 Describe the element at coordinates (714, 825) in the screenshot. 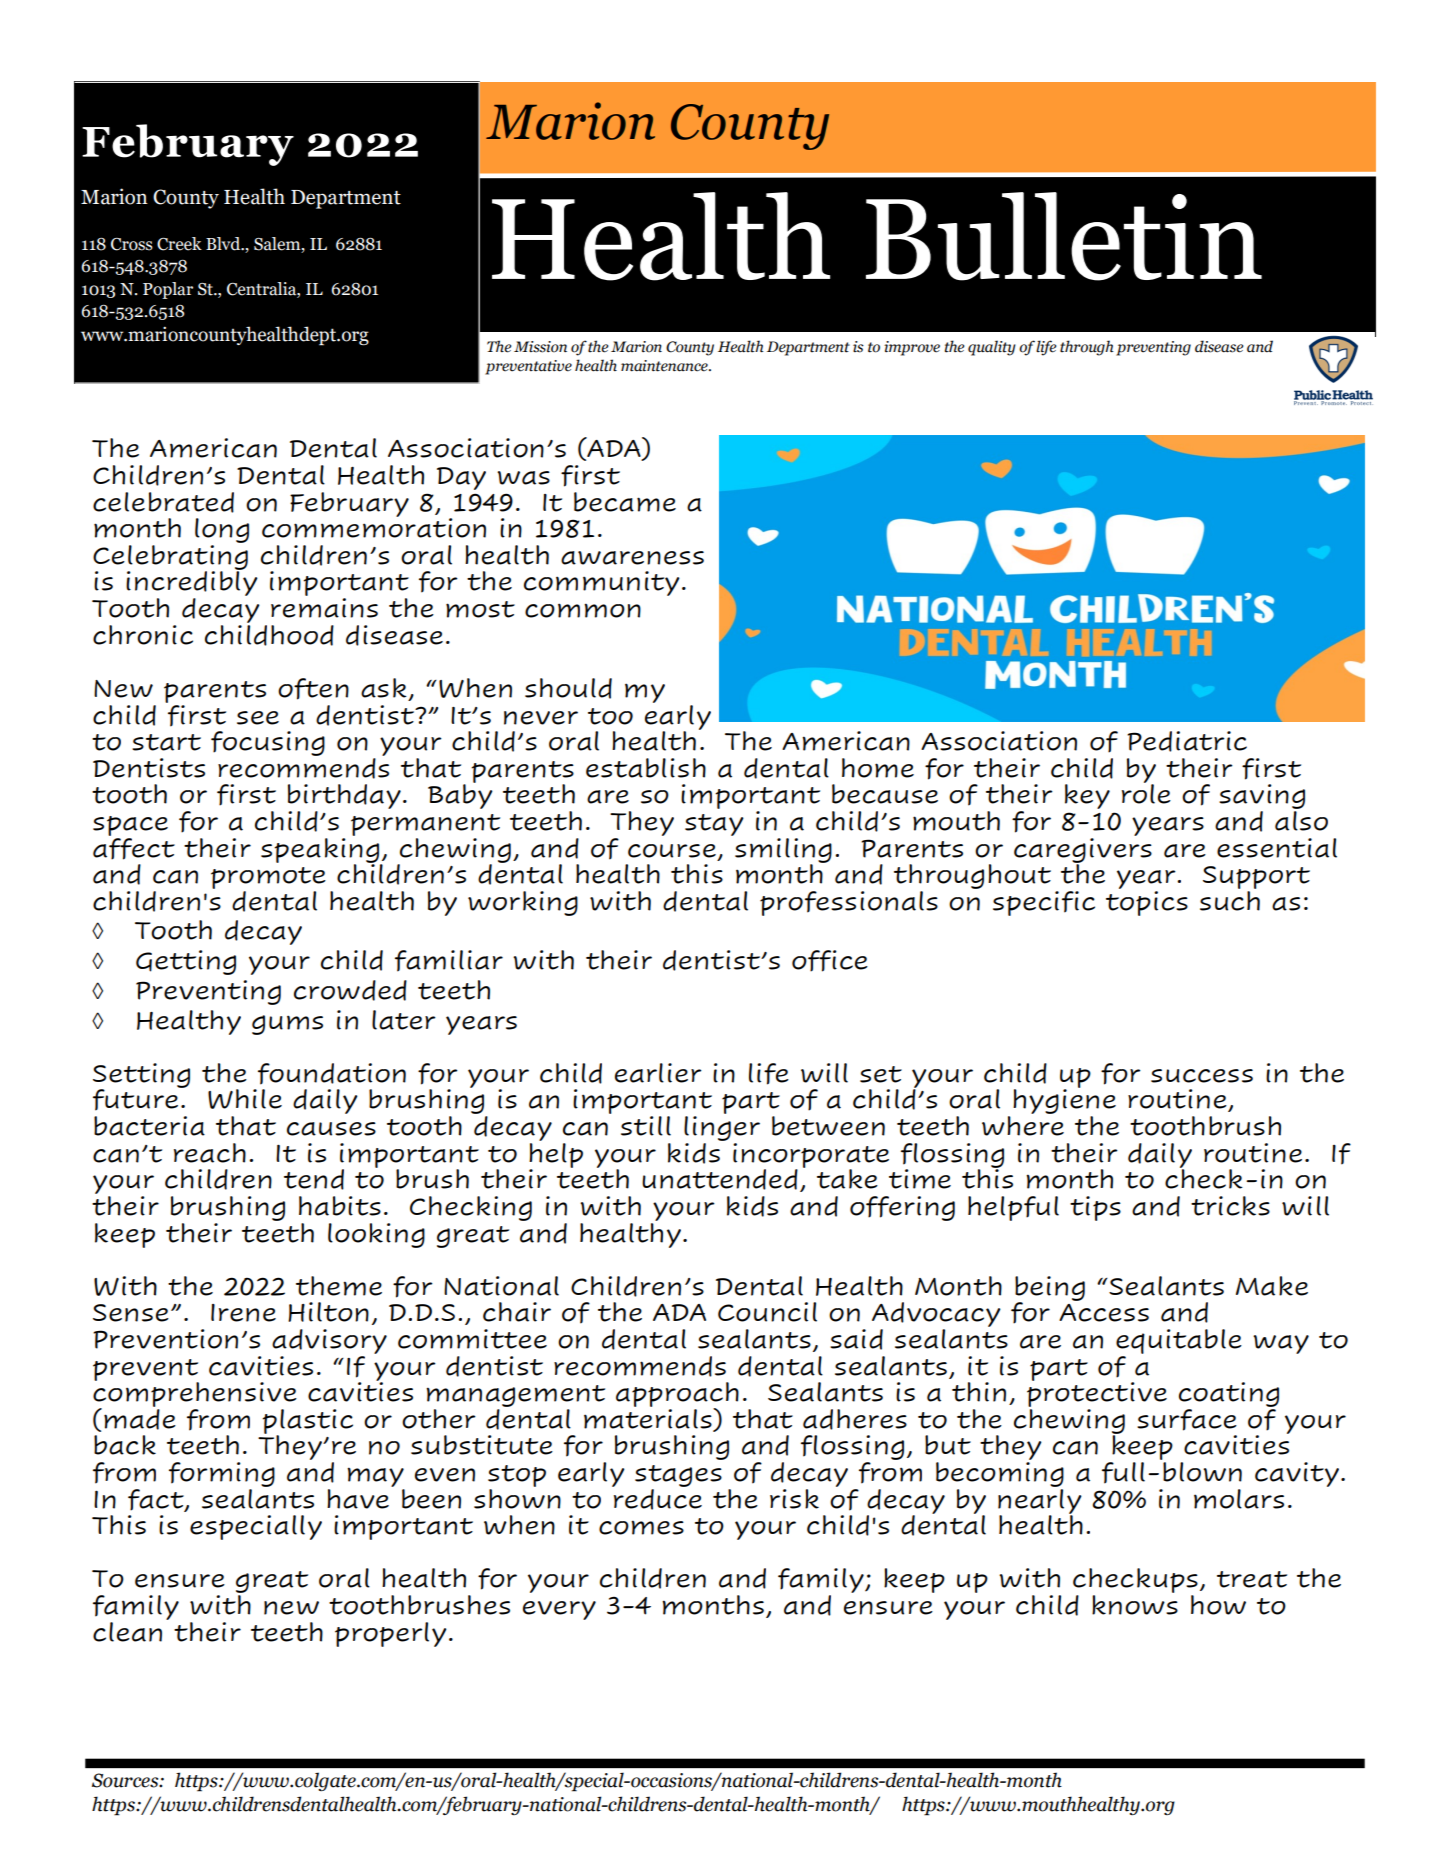

I see `stay` at that location.
